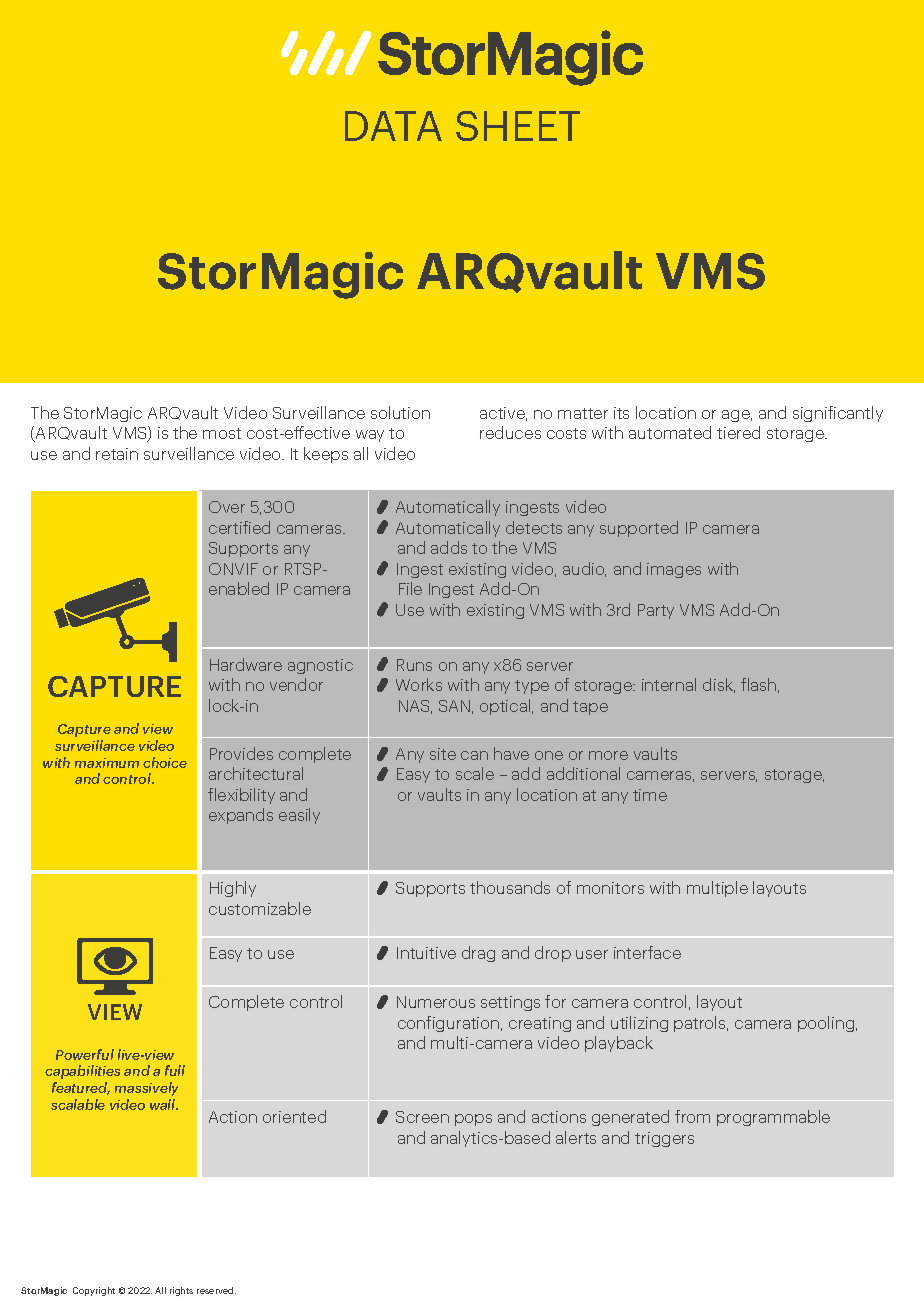  Describe the element at coordinates (506, 707) in the document. I see `optical` at that location.
